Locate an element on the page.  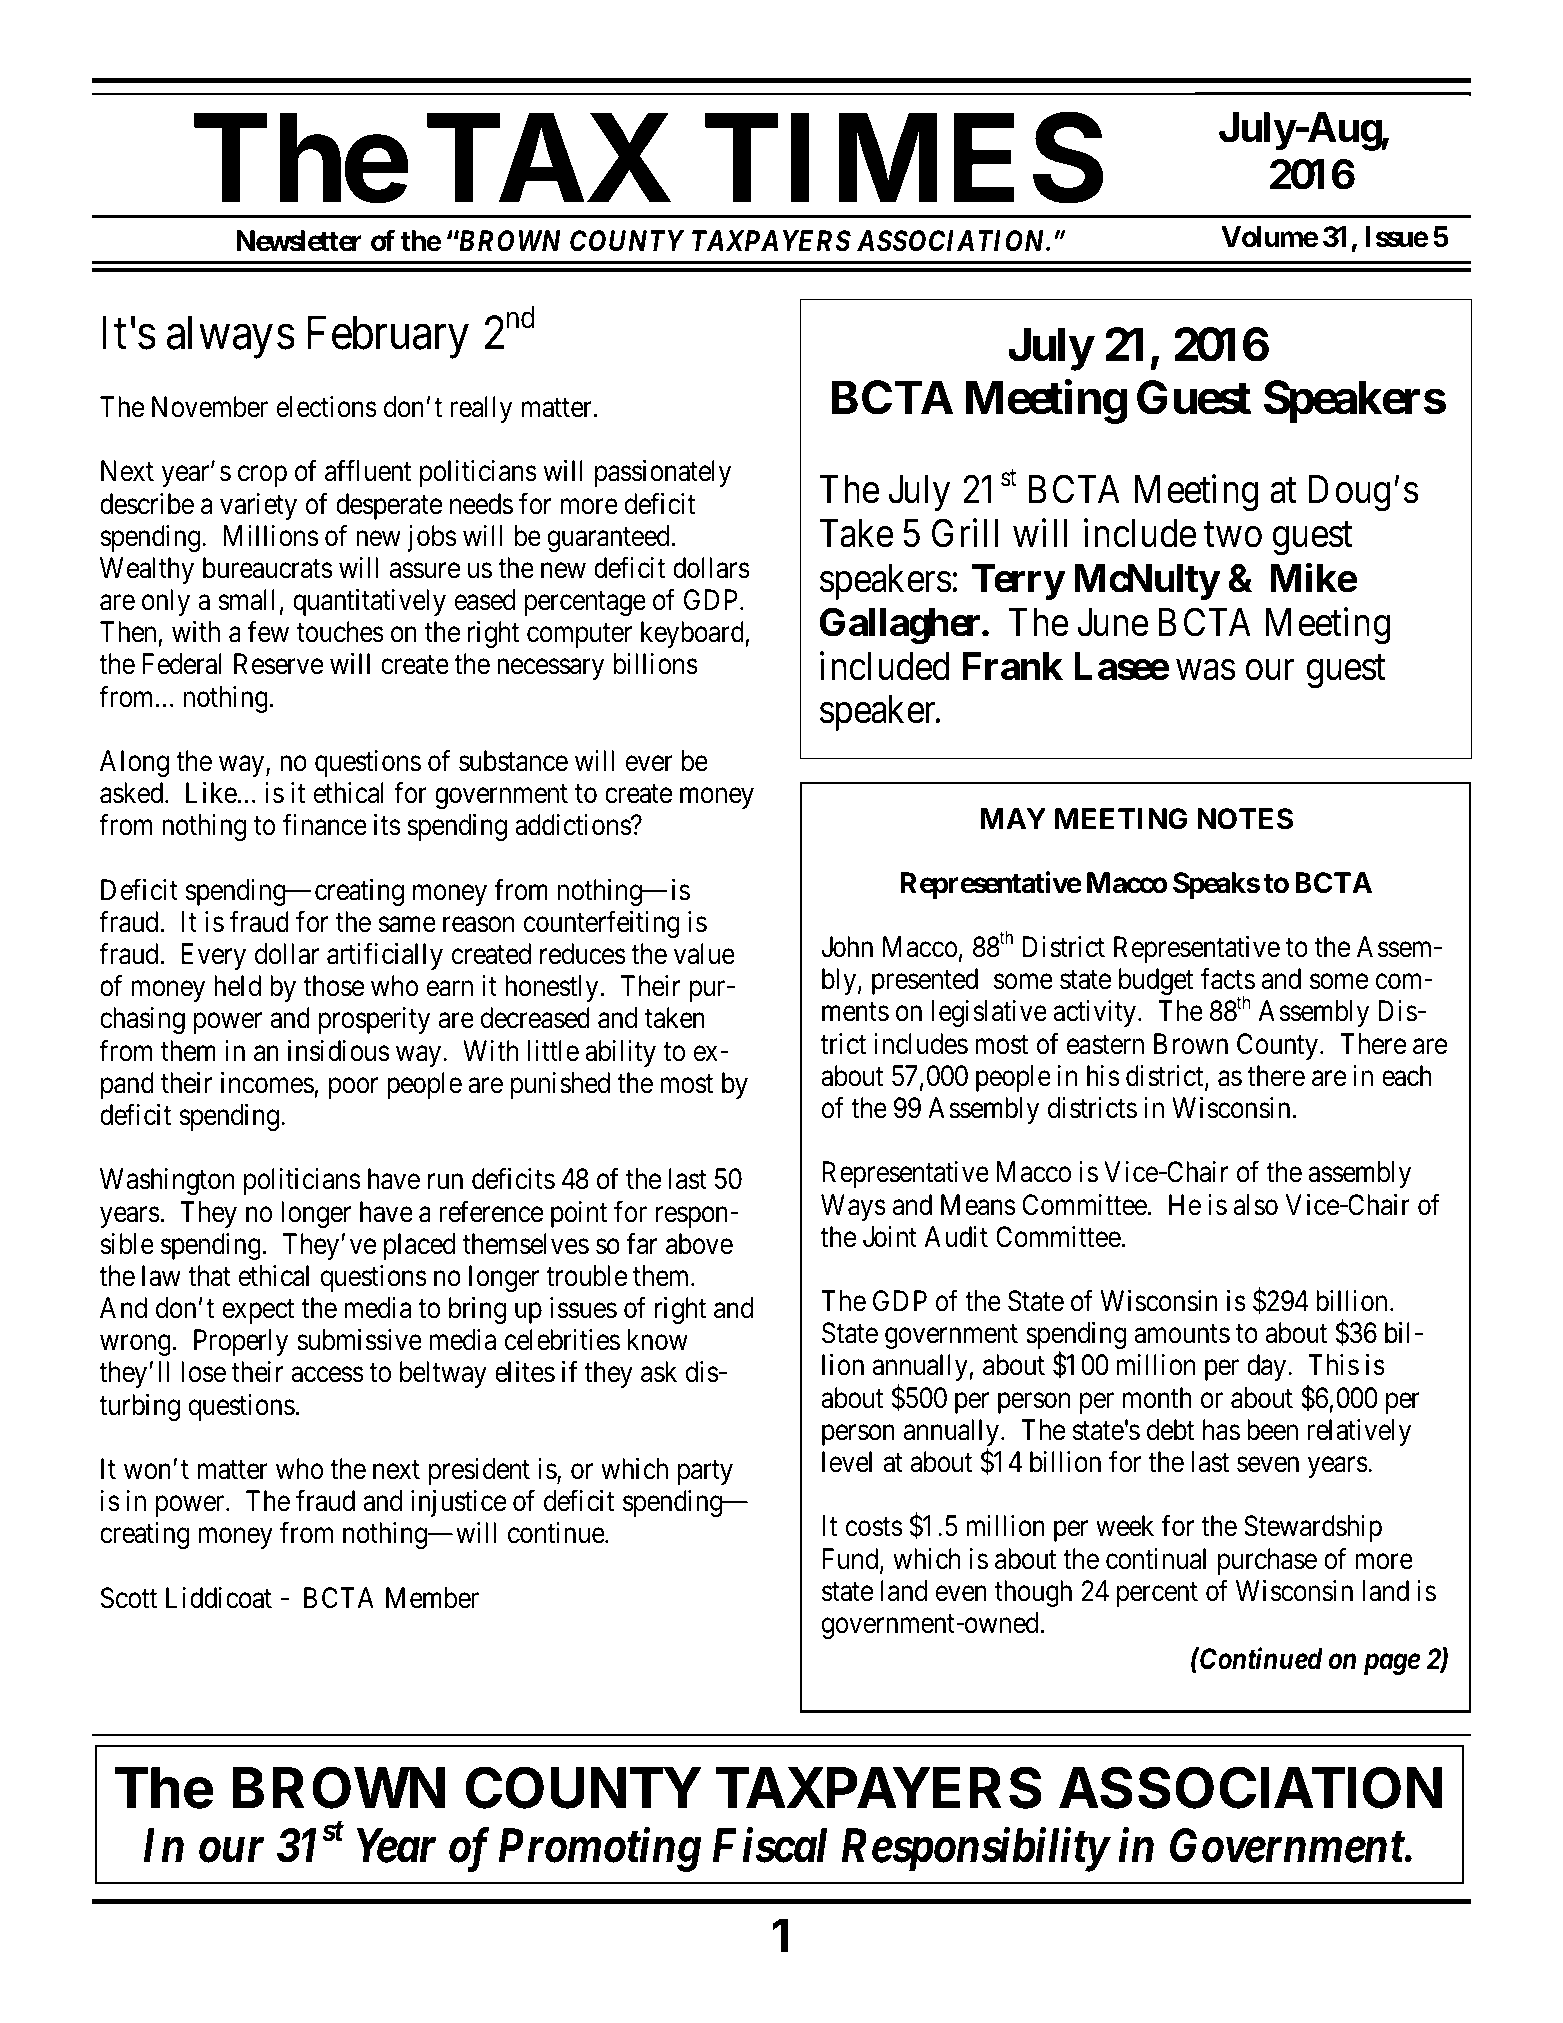
Newsletter is located at coordinates (299, 241).
